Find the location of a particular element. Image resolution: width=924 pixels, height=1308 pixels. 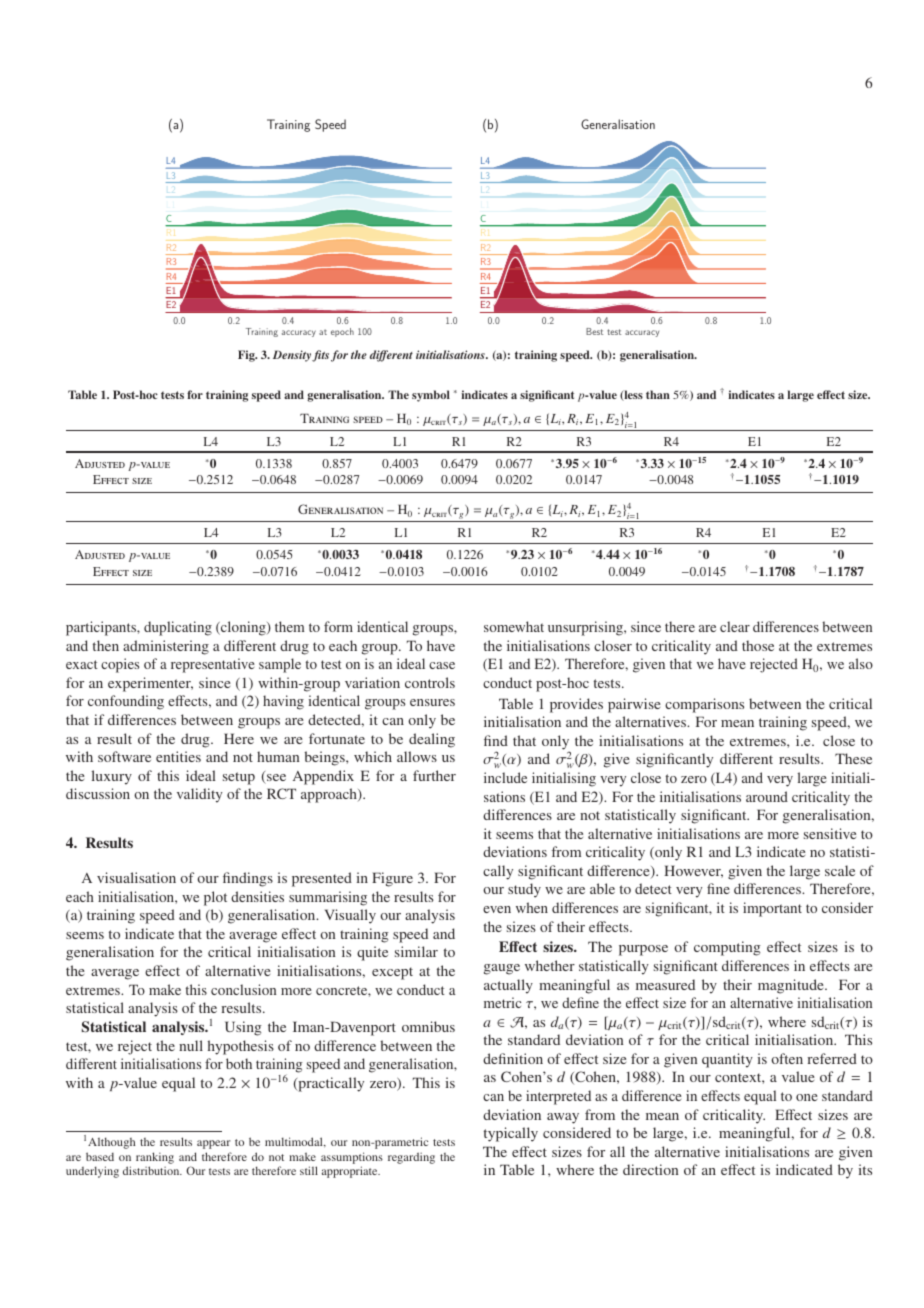

gauge is located at coordinates (502, 969).
